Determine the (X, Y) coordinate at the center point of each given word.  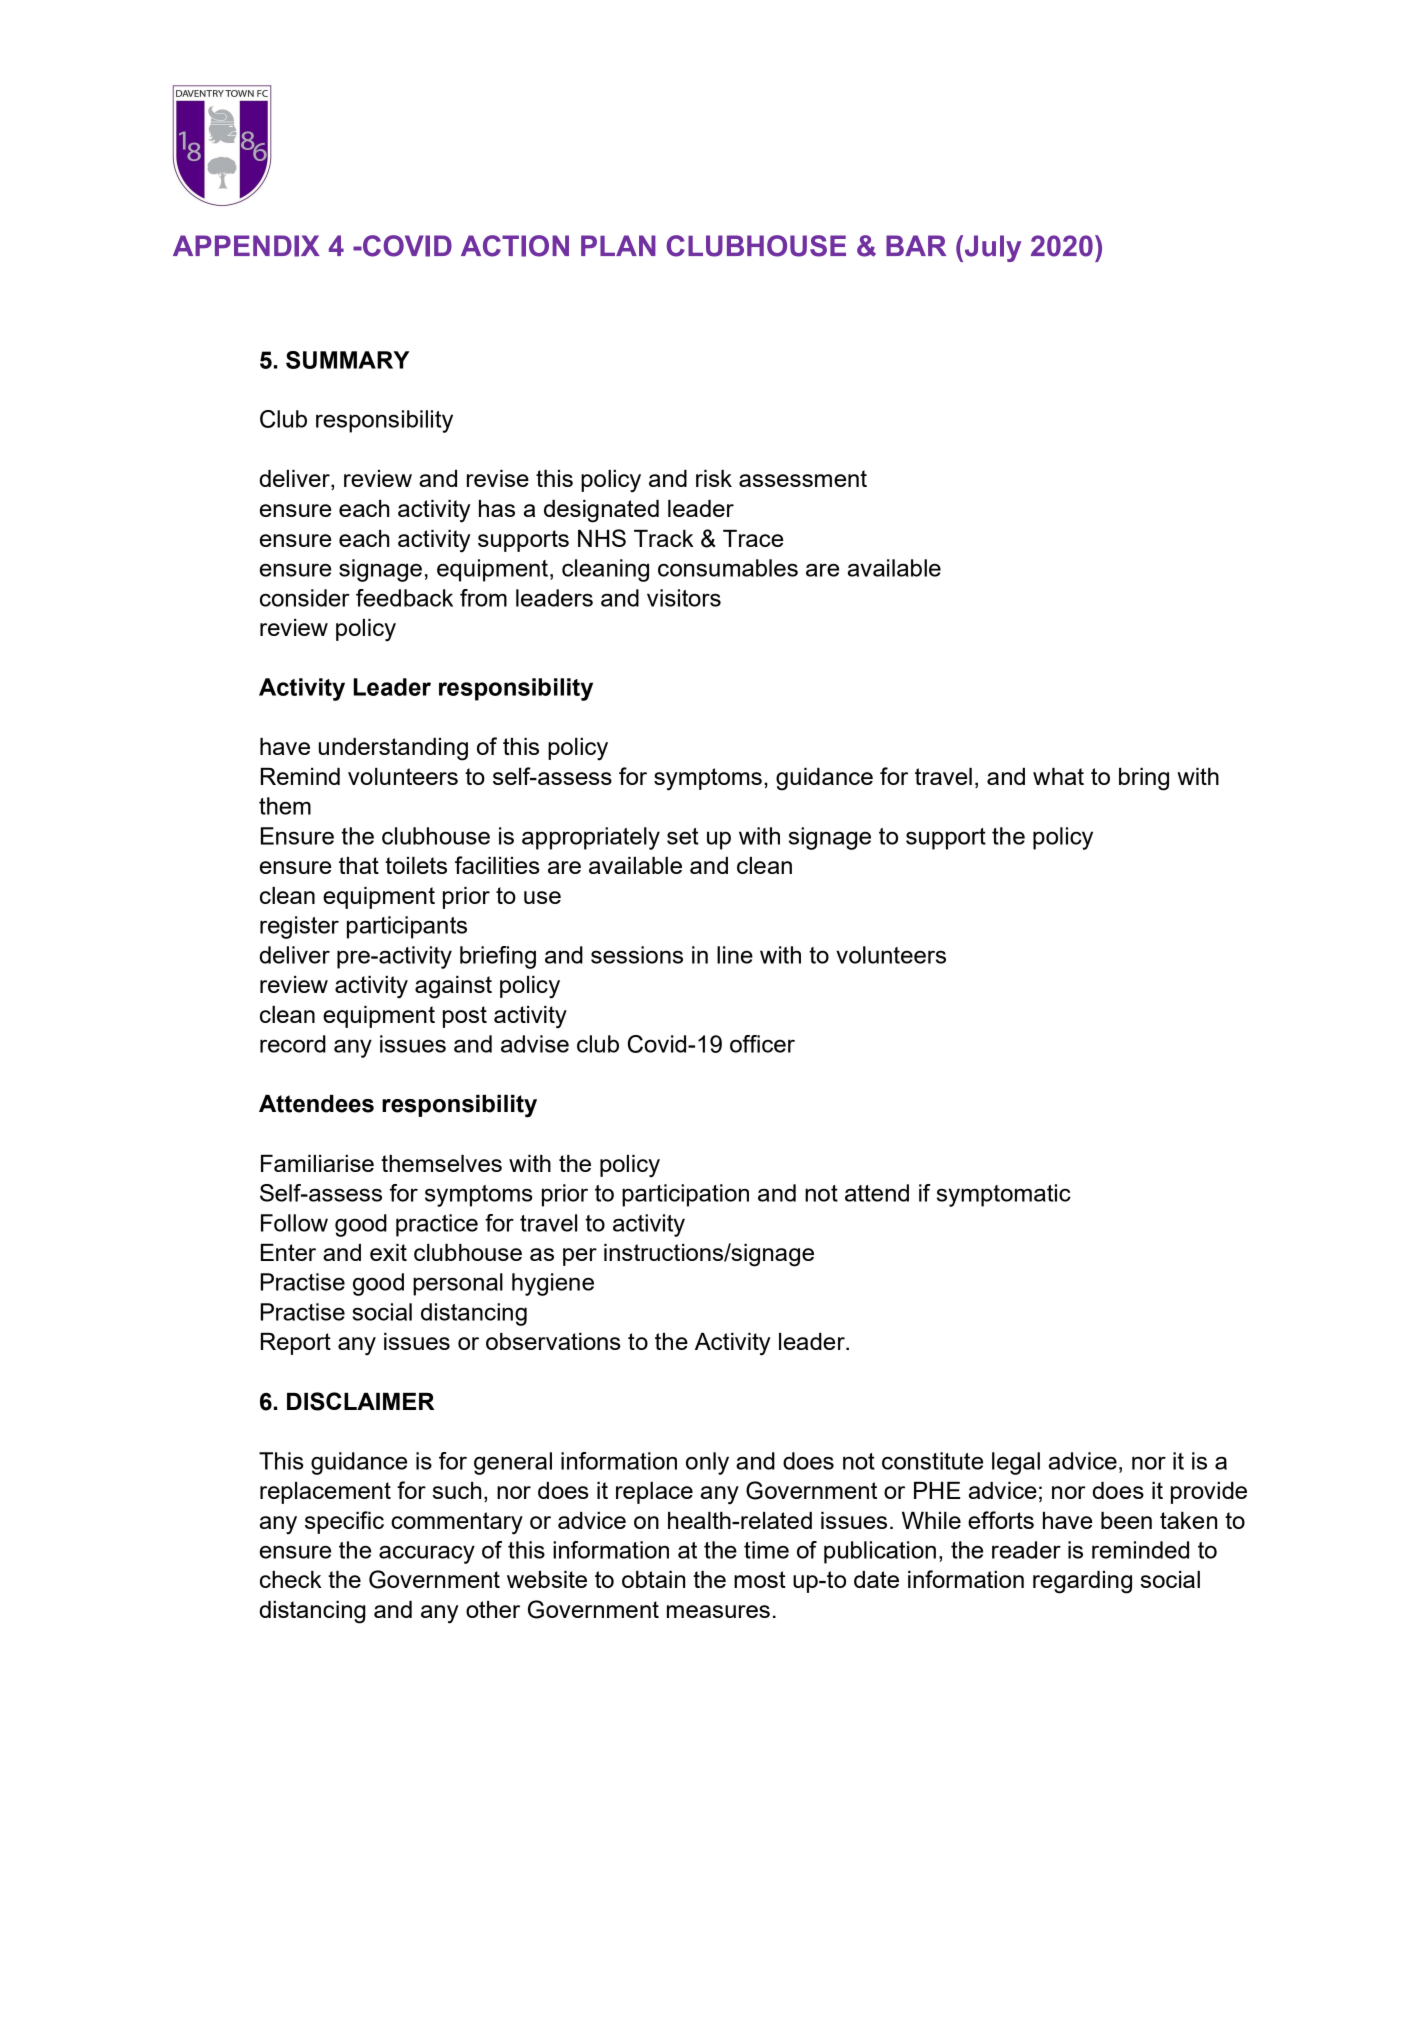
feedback (404, 598)
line (735, 955)
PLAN (618, 245)
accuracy (427, 1554)
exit (388, 1252)
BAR (916, 245)
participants (407, 927)
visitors (684, 598)
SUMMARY (348, 360)
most (760, 1579)
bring (1144, 779)
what (1058, 776)
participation (685, 1195)
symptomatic (1004, 1195)
